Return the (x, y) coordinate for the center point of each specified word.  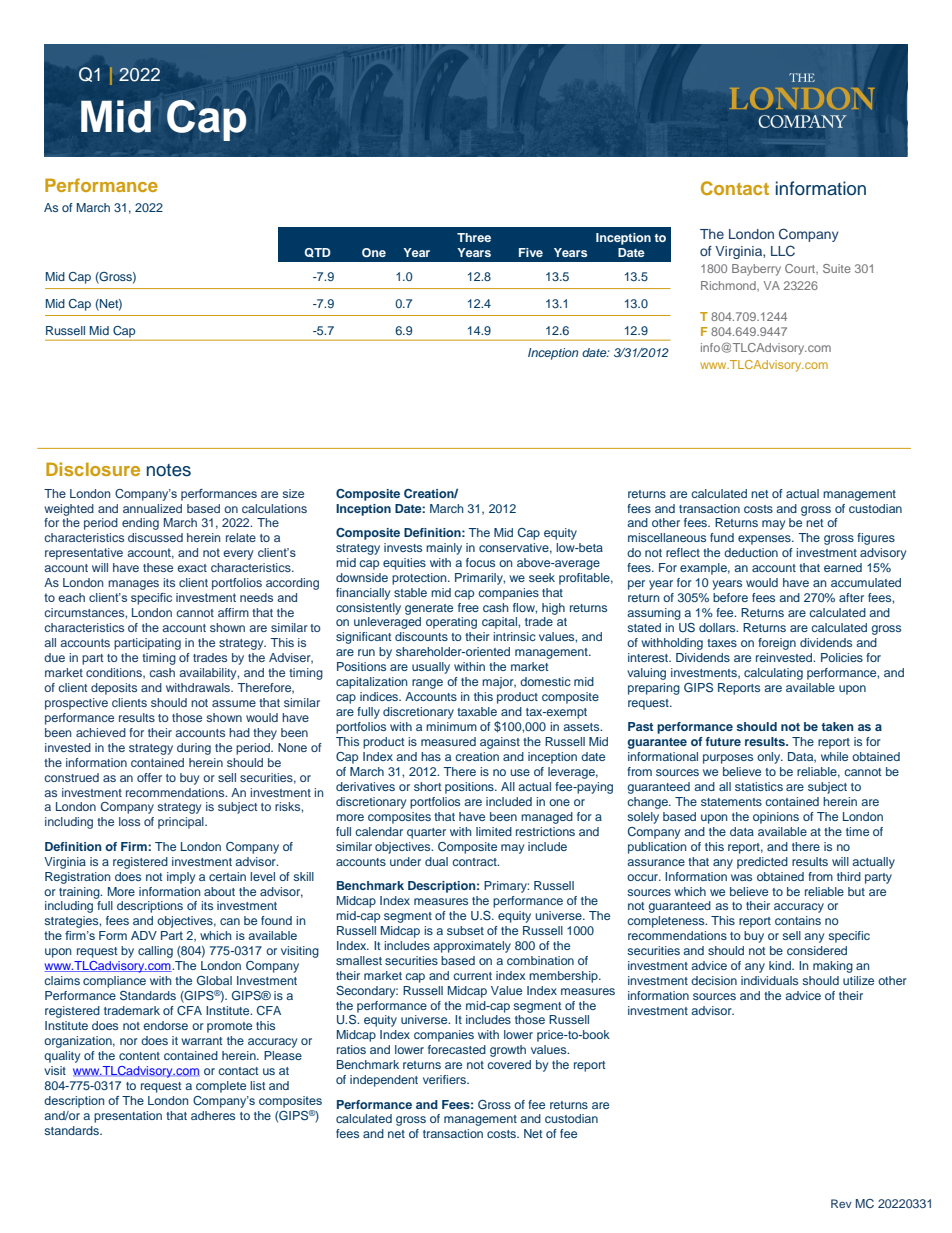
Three (474, 237)
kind (781, 965)
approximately (472, 947)
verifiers (445, 1079)
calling (155, 952)
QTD (318, 253)
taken (837, 726)
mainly (444, 549)
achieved (101, 732)
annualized (152, 508)
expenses (765, 540)
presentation (128, 1117)
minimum (451, 726)
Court (801, 269)
